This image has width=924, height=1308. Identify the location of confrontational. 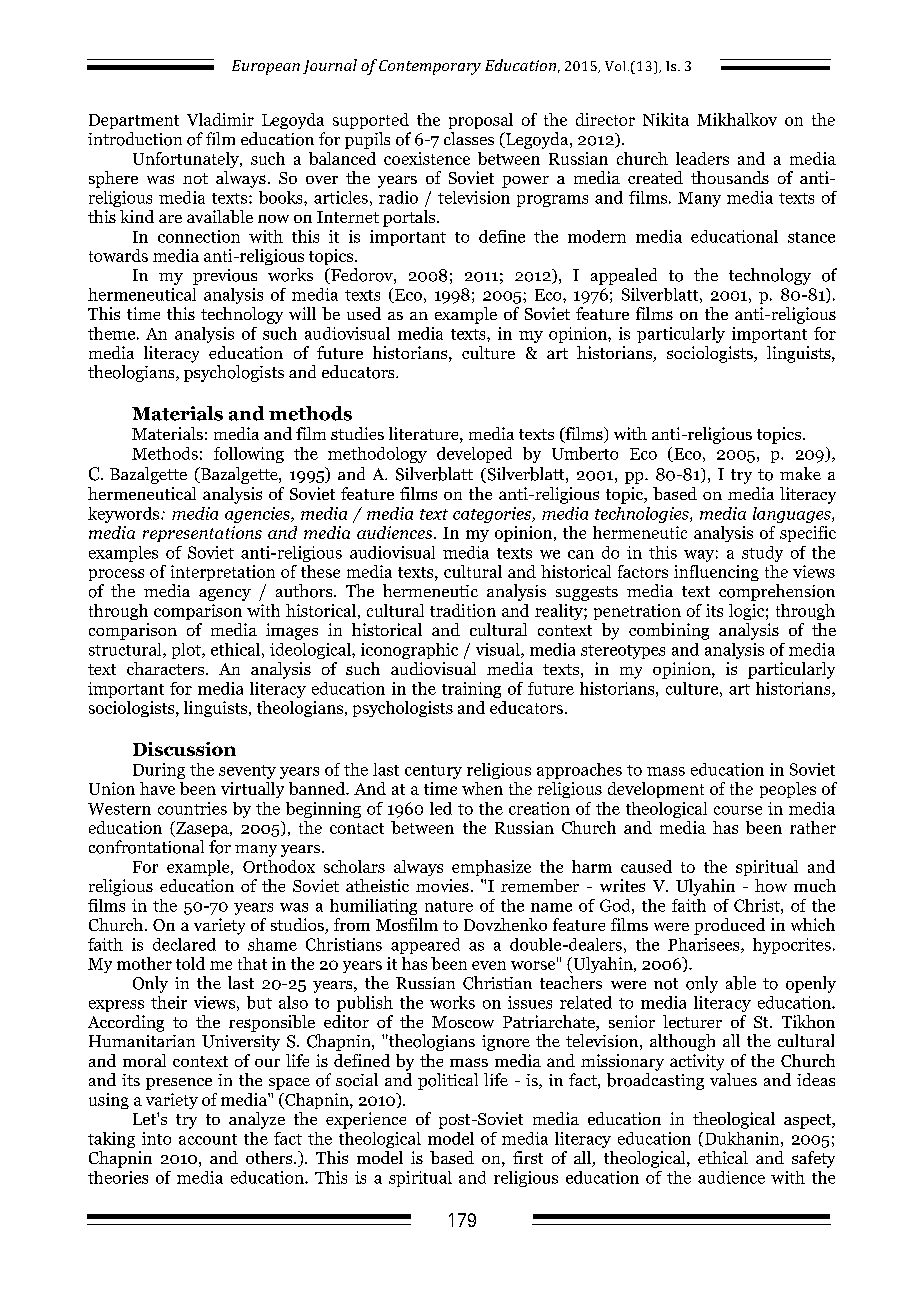
(146, 847).
